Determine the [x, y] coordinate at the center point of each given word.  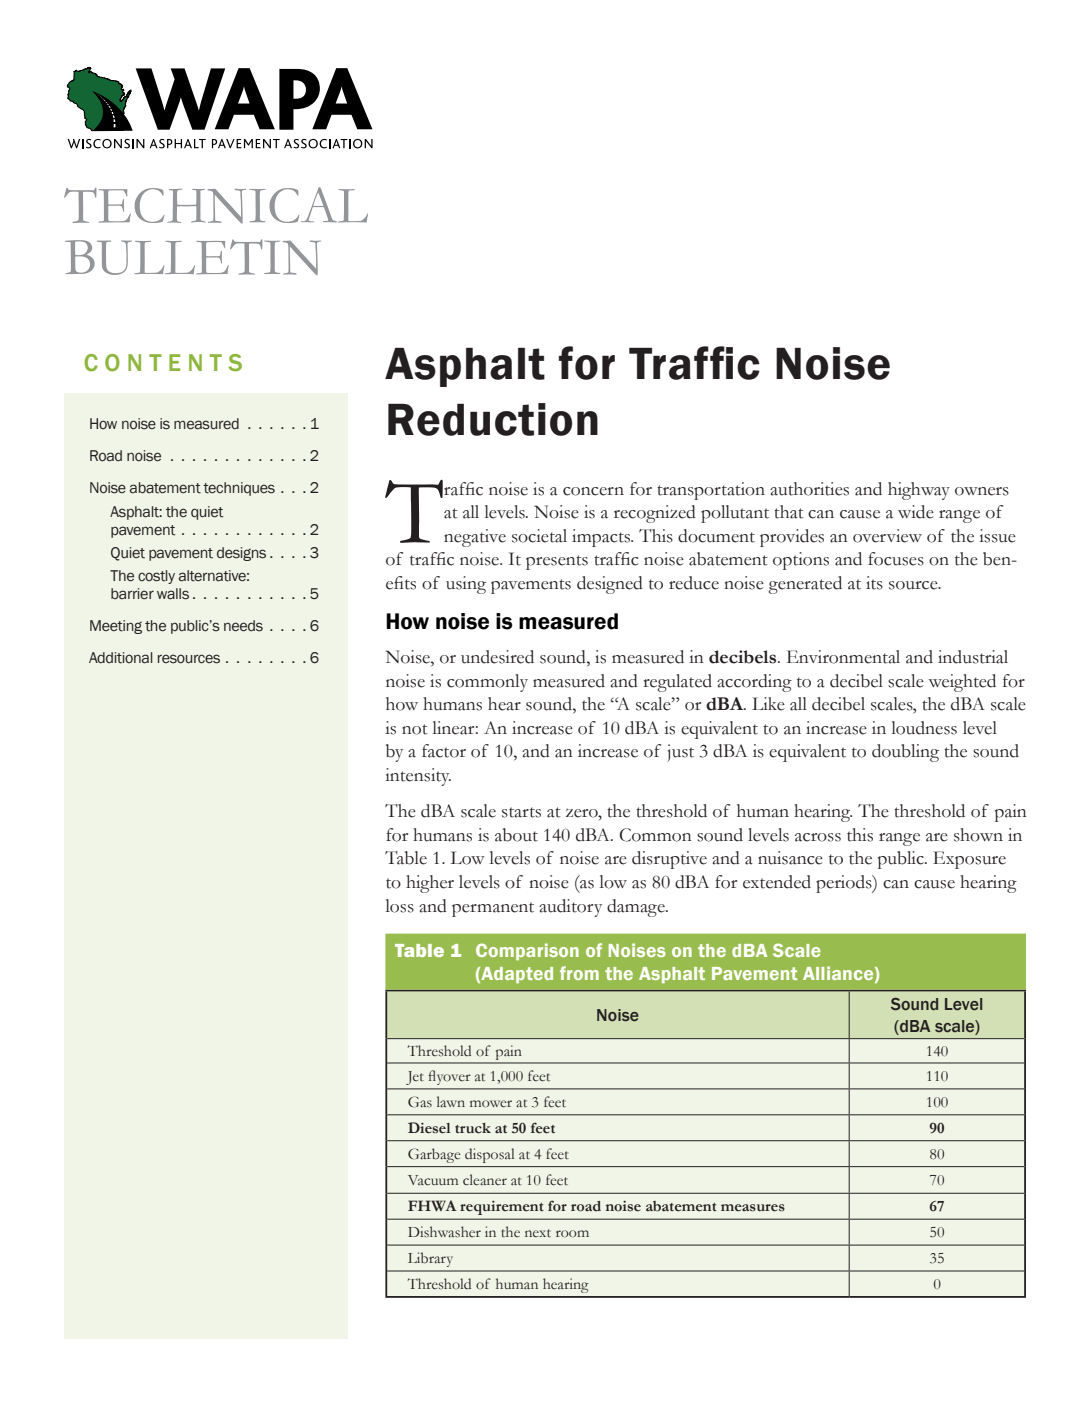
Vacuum [433, 1180]
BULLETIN [193, 257]
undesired [497, 657]
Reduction [493, 419]
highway [919, 491]
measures [753, 1208]
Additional [121, 658]
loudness [924, 728]
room [572, 1234]
